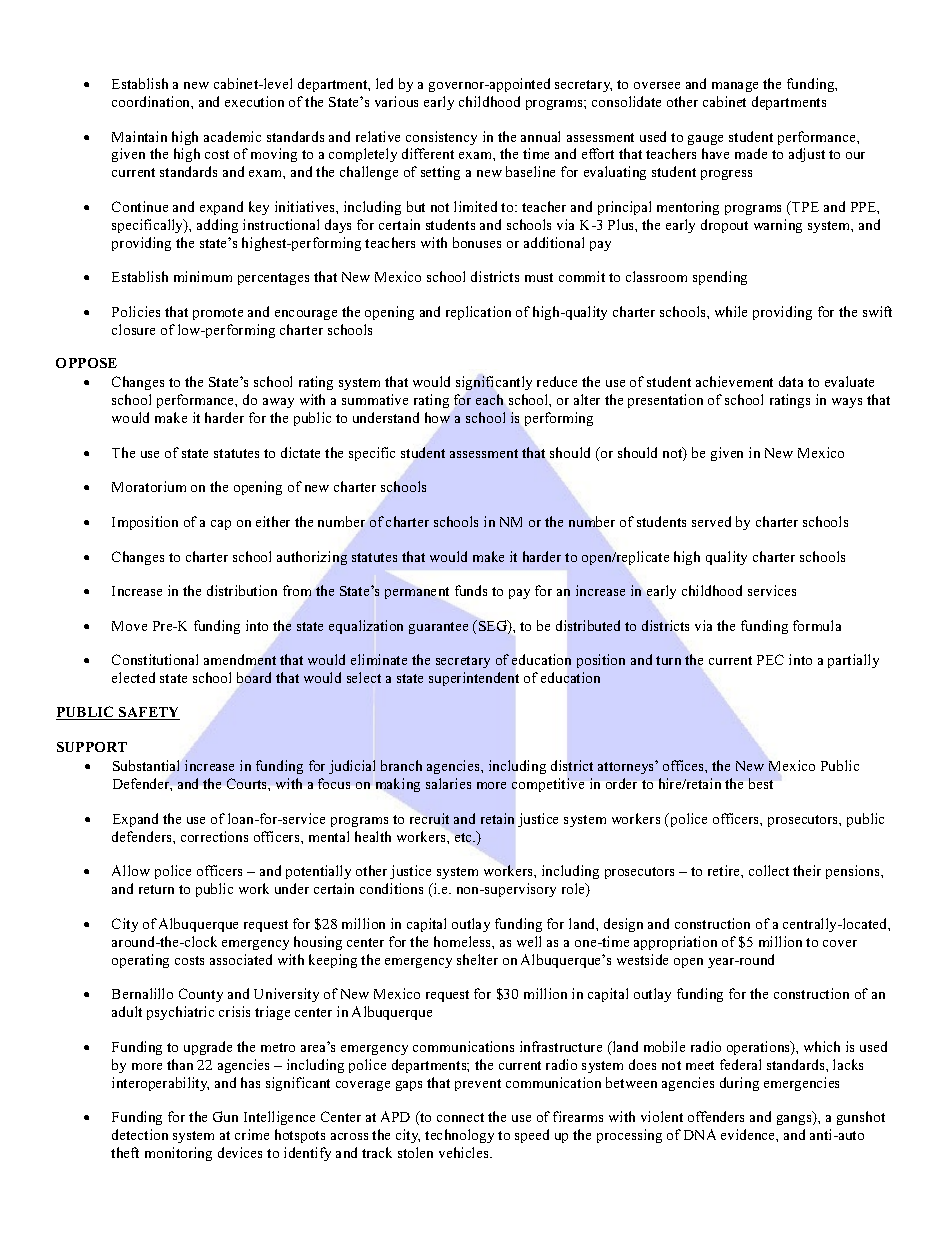 This page has width=952, height=1233. I want to click on detection, so click(140, 1134).
